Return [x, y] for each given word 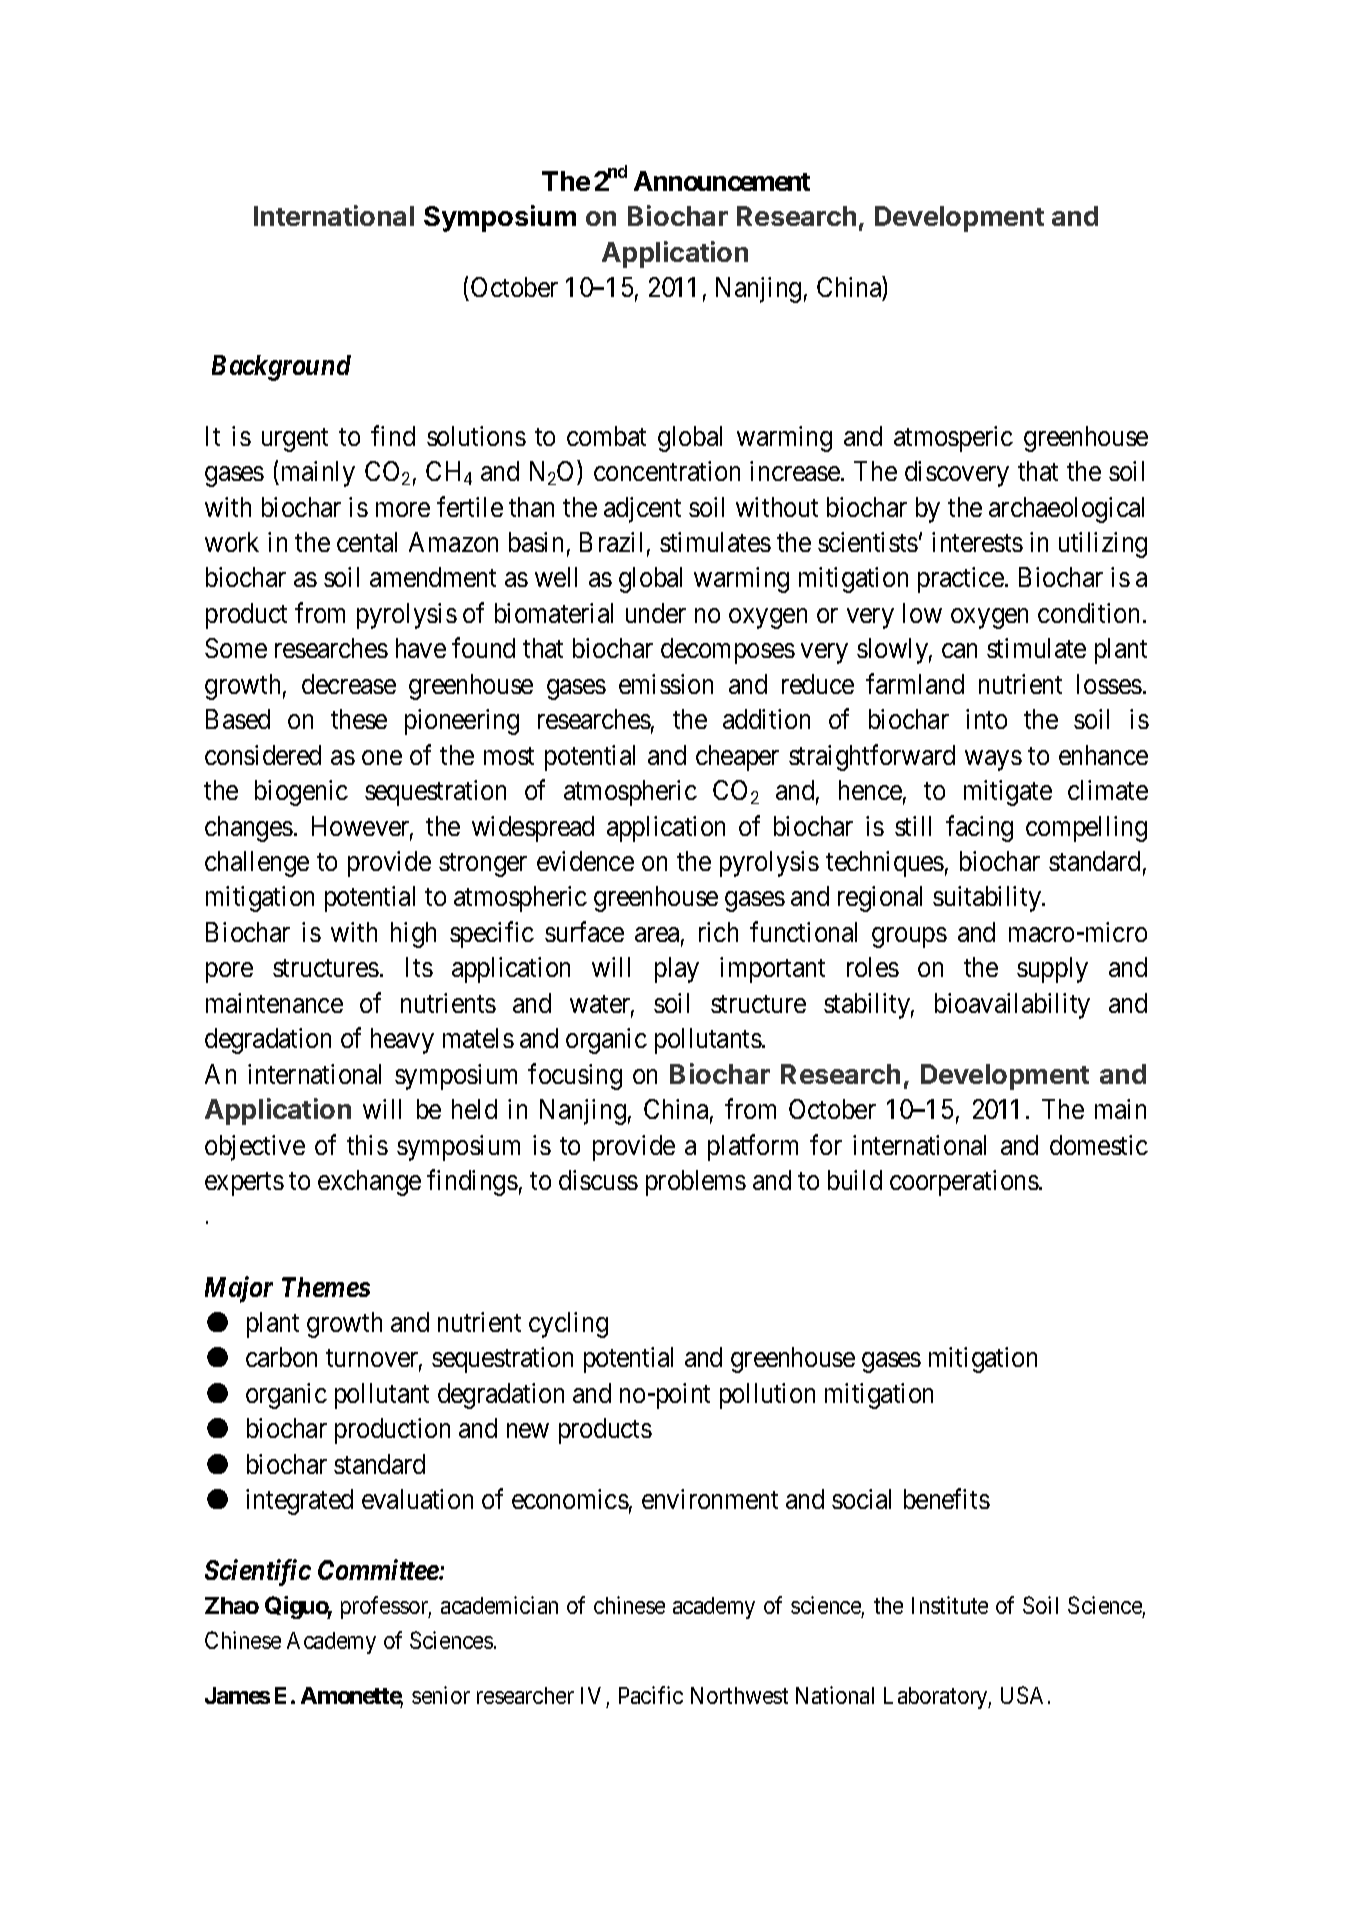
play [677, 970]
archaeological [1066, 510]
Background [281, 368]
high [413, 935]
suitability [988, 899]
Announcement [722, 181]
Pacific [651, 1695]
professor [386, 1607]
